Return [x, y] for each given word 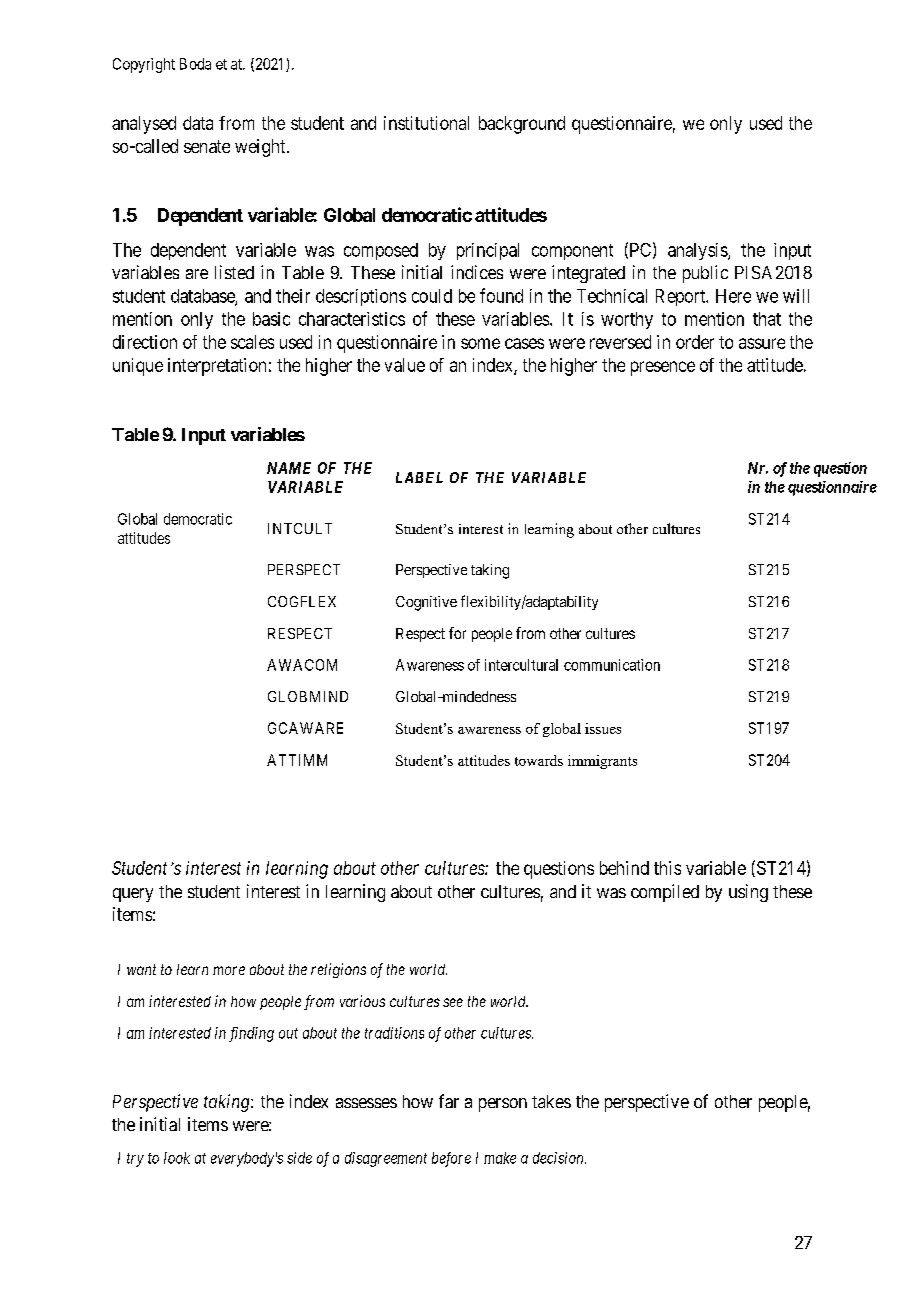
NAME [289, 468]
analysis [698, 251]
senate [207, 146]
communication [612, 665]
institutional [426, 123]
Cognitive [426, 603]
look [177, 1158]
